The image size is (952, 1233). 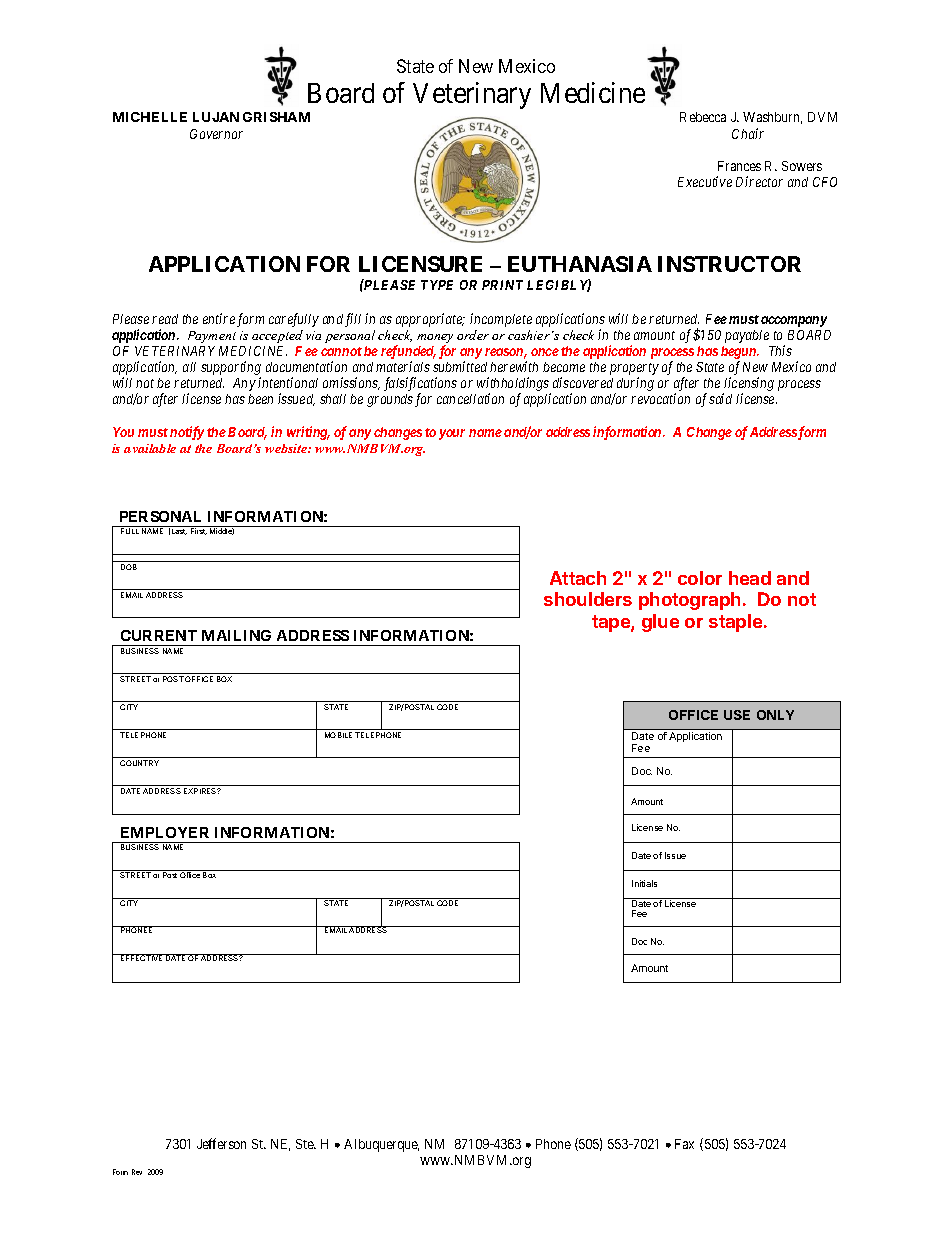 I want to click on LICENSURE, so click(x=420, y=264).
